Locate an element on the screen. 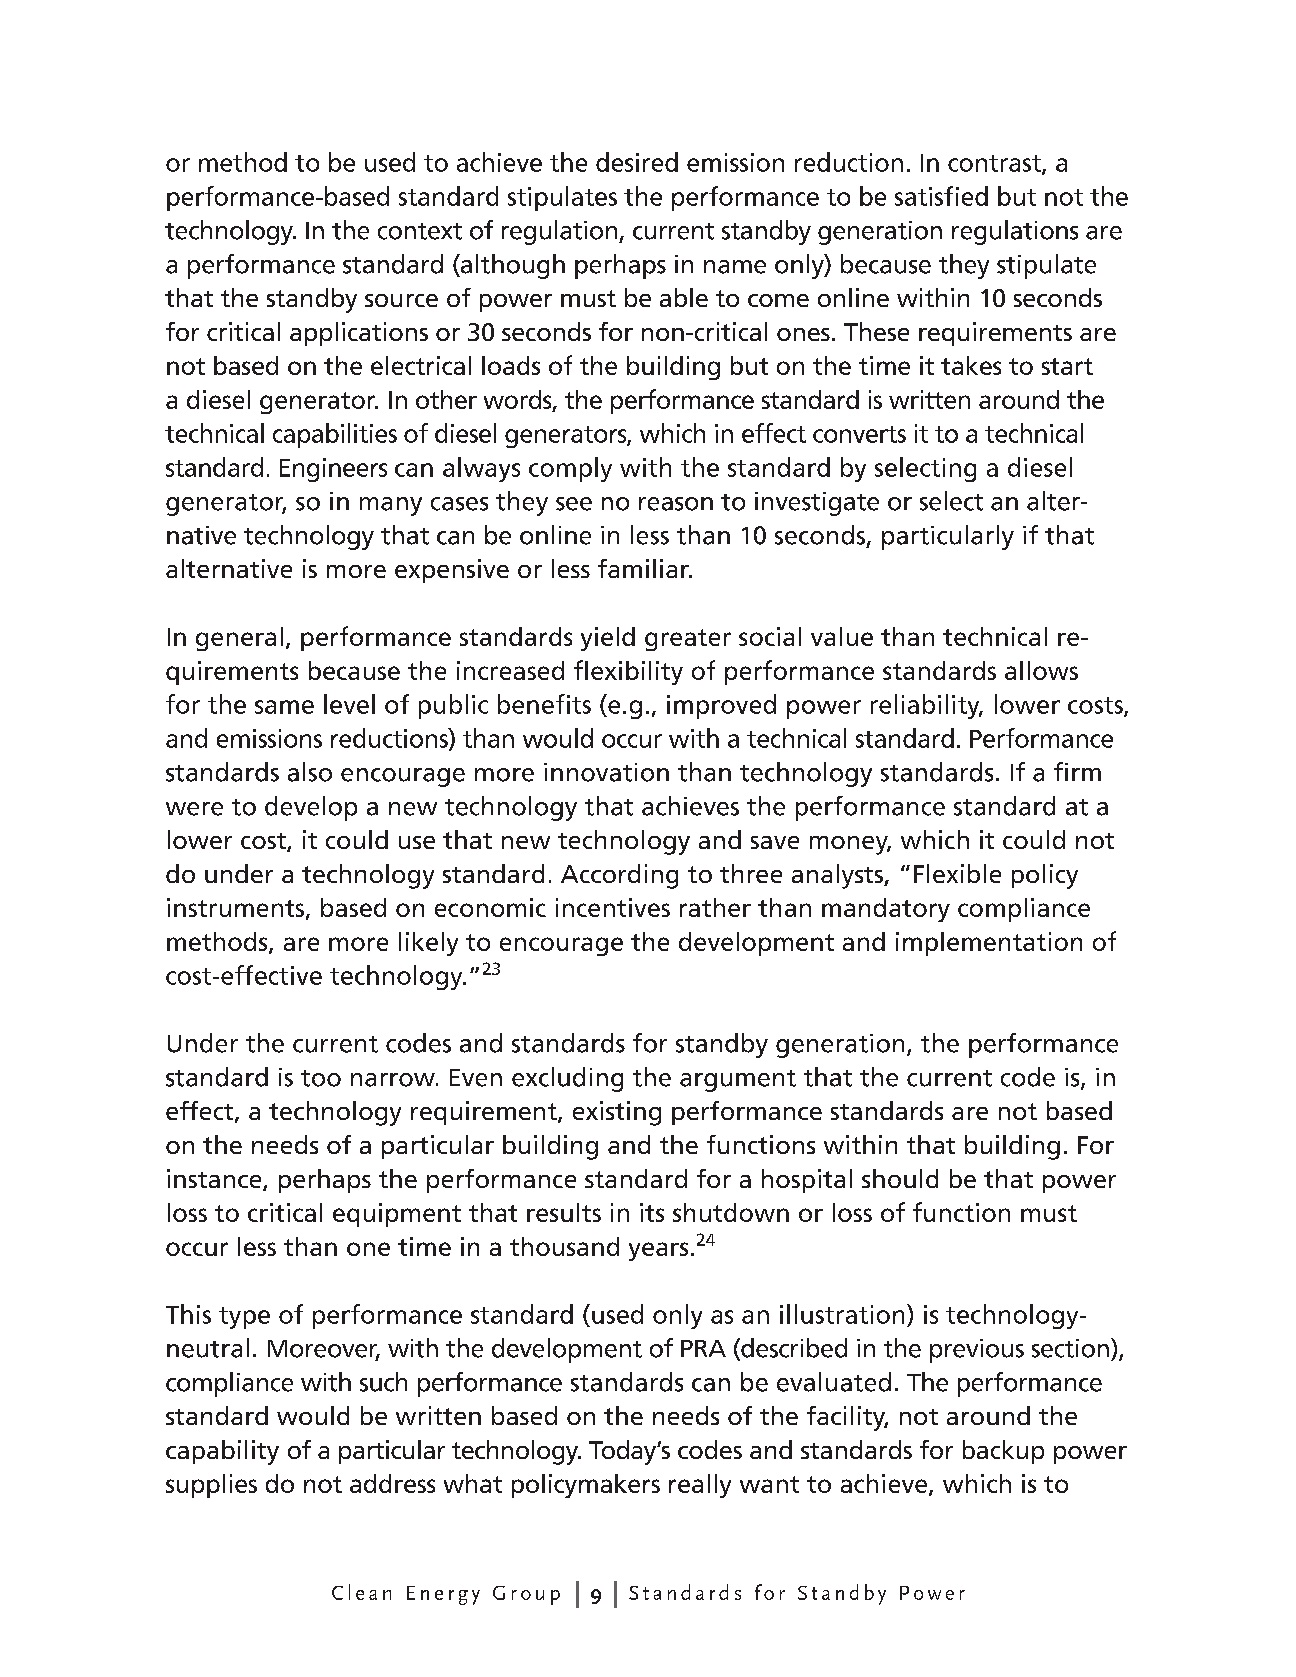 The height and width of the screenshot is (1677, 1296). Flexible is located at coordinates (957, 873).
